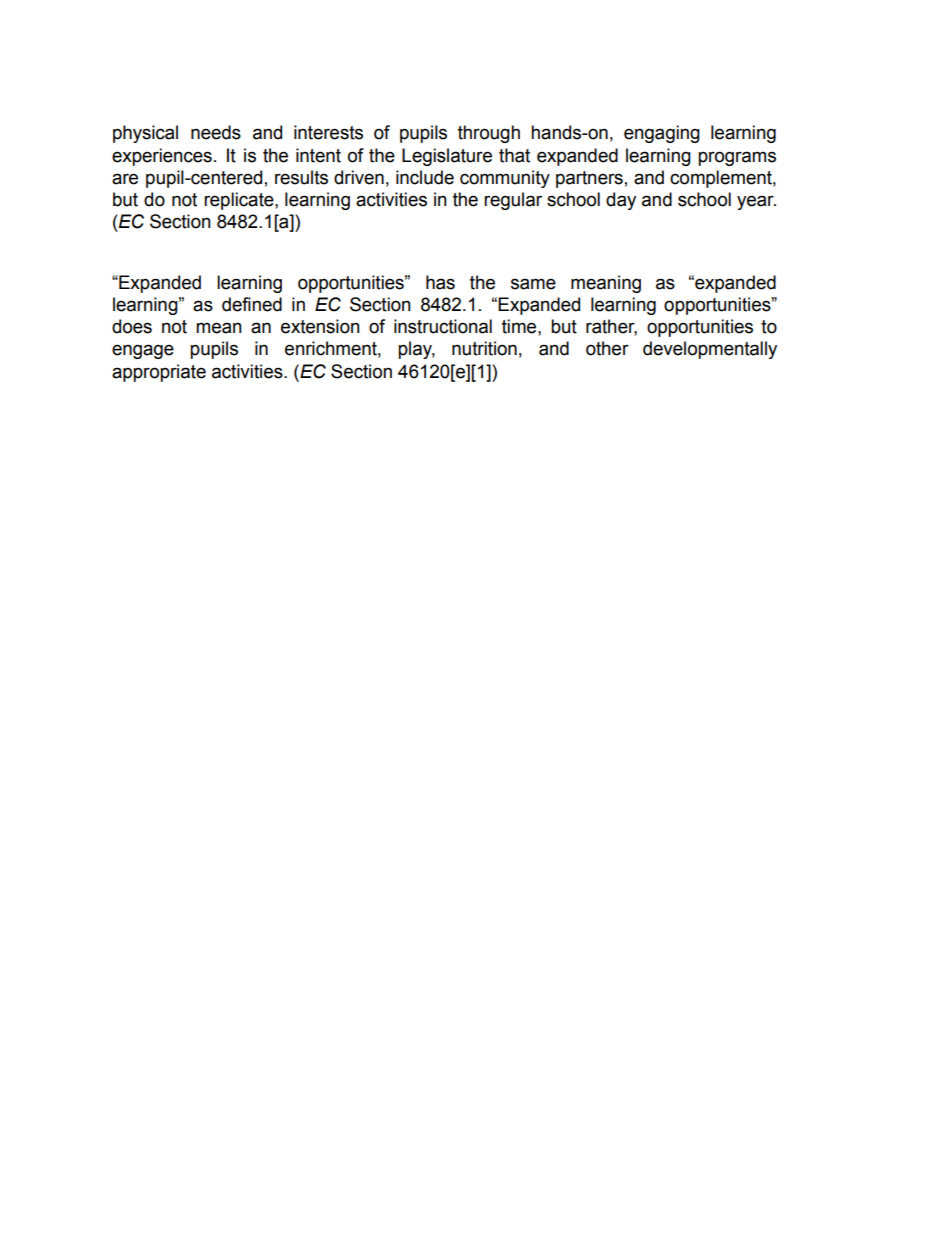  What do you see at coordinates (132, 326) in the page?
I see `does` at bounding box center [132, 326].
